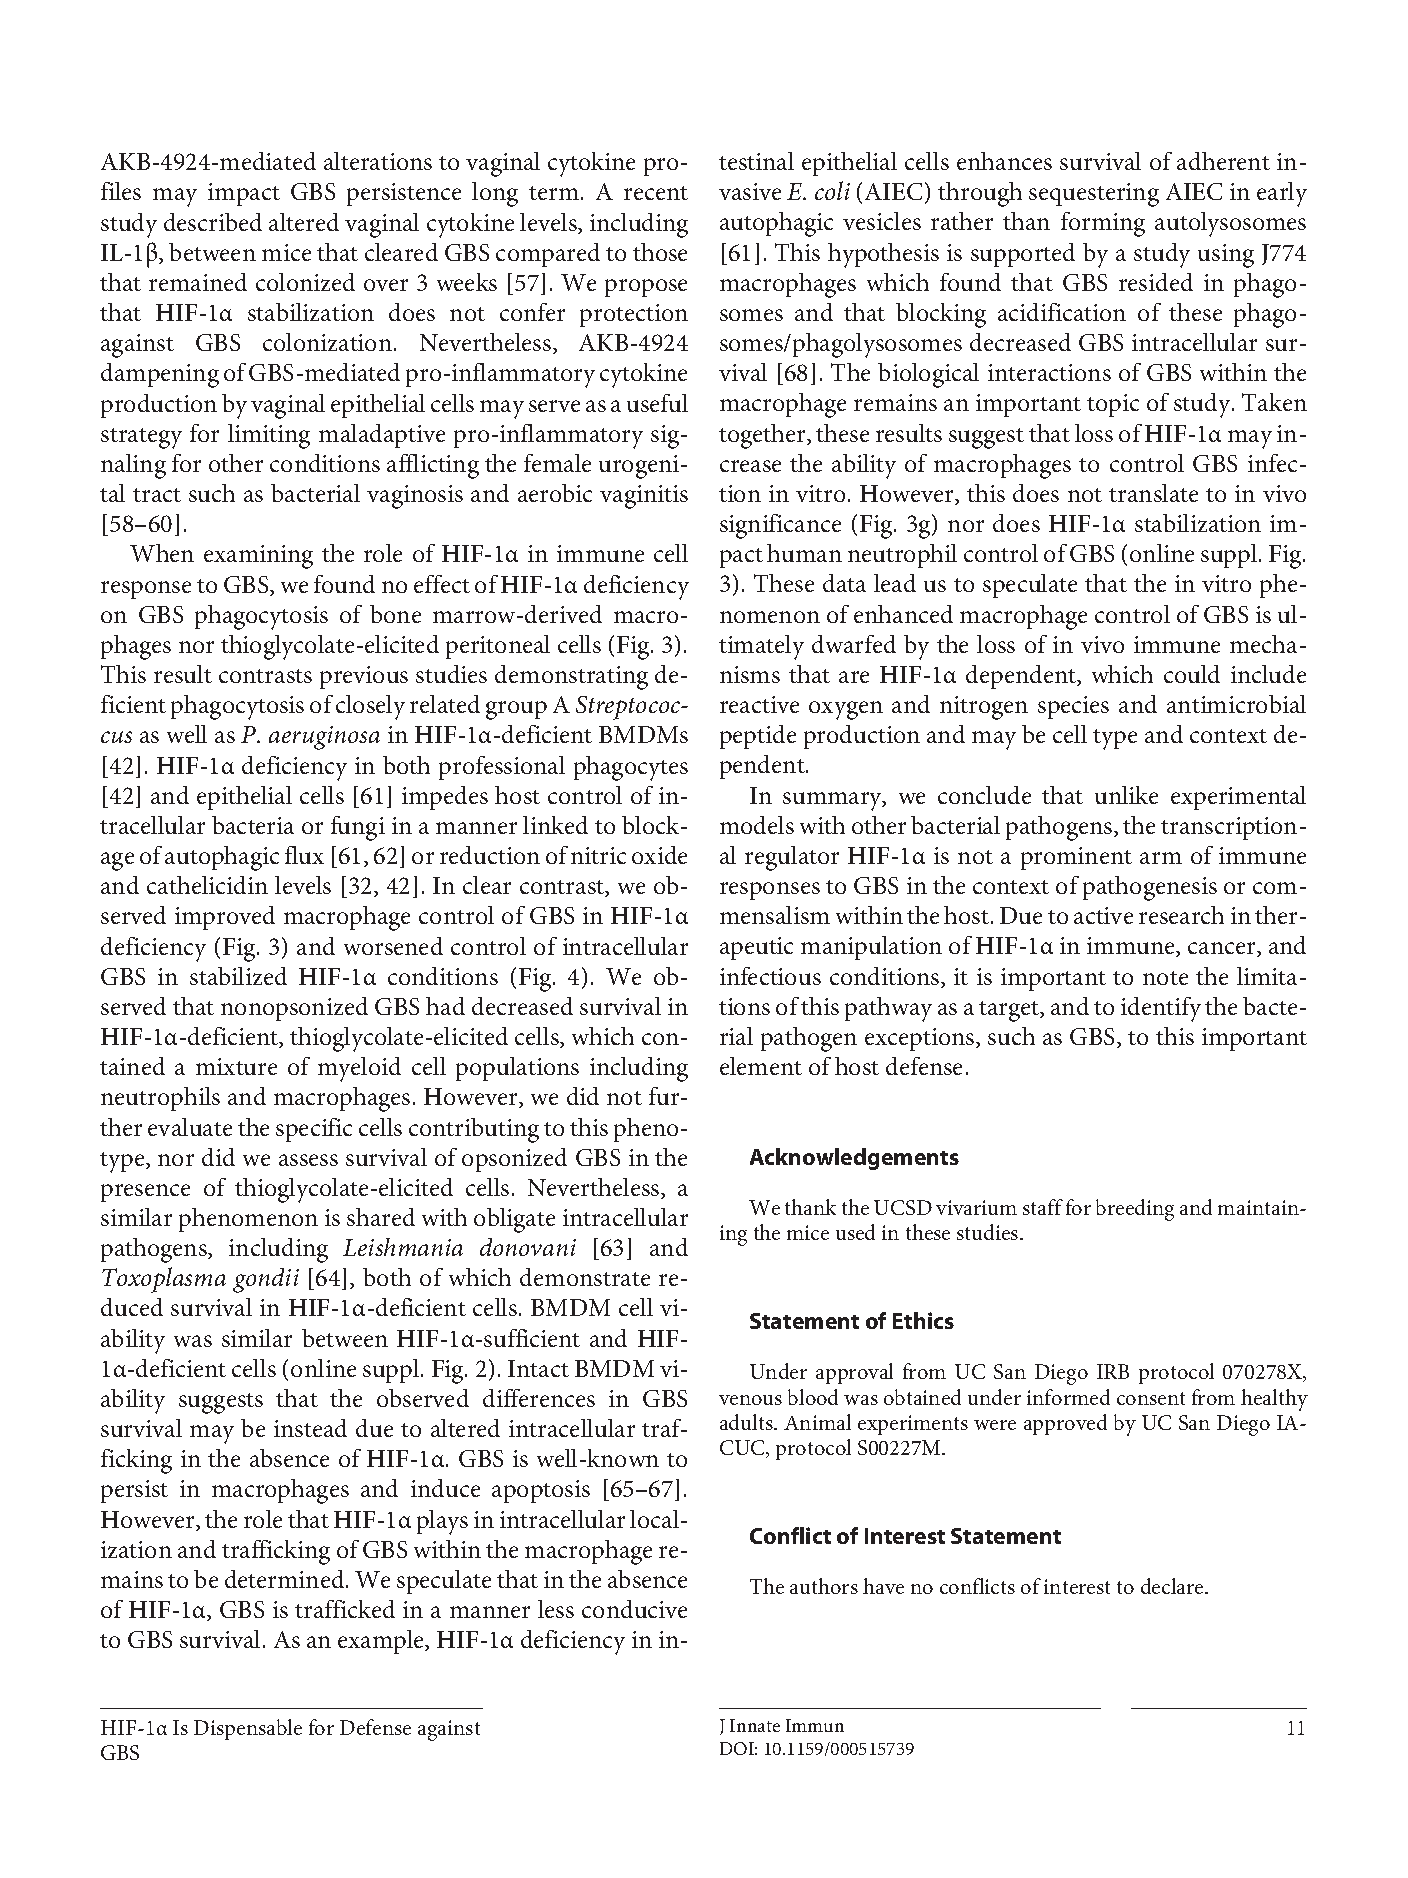  Describe the element at coordinates (248, 1729) in the document. I see `Dispensable` at that location.
